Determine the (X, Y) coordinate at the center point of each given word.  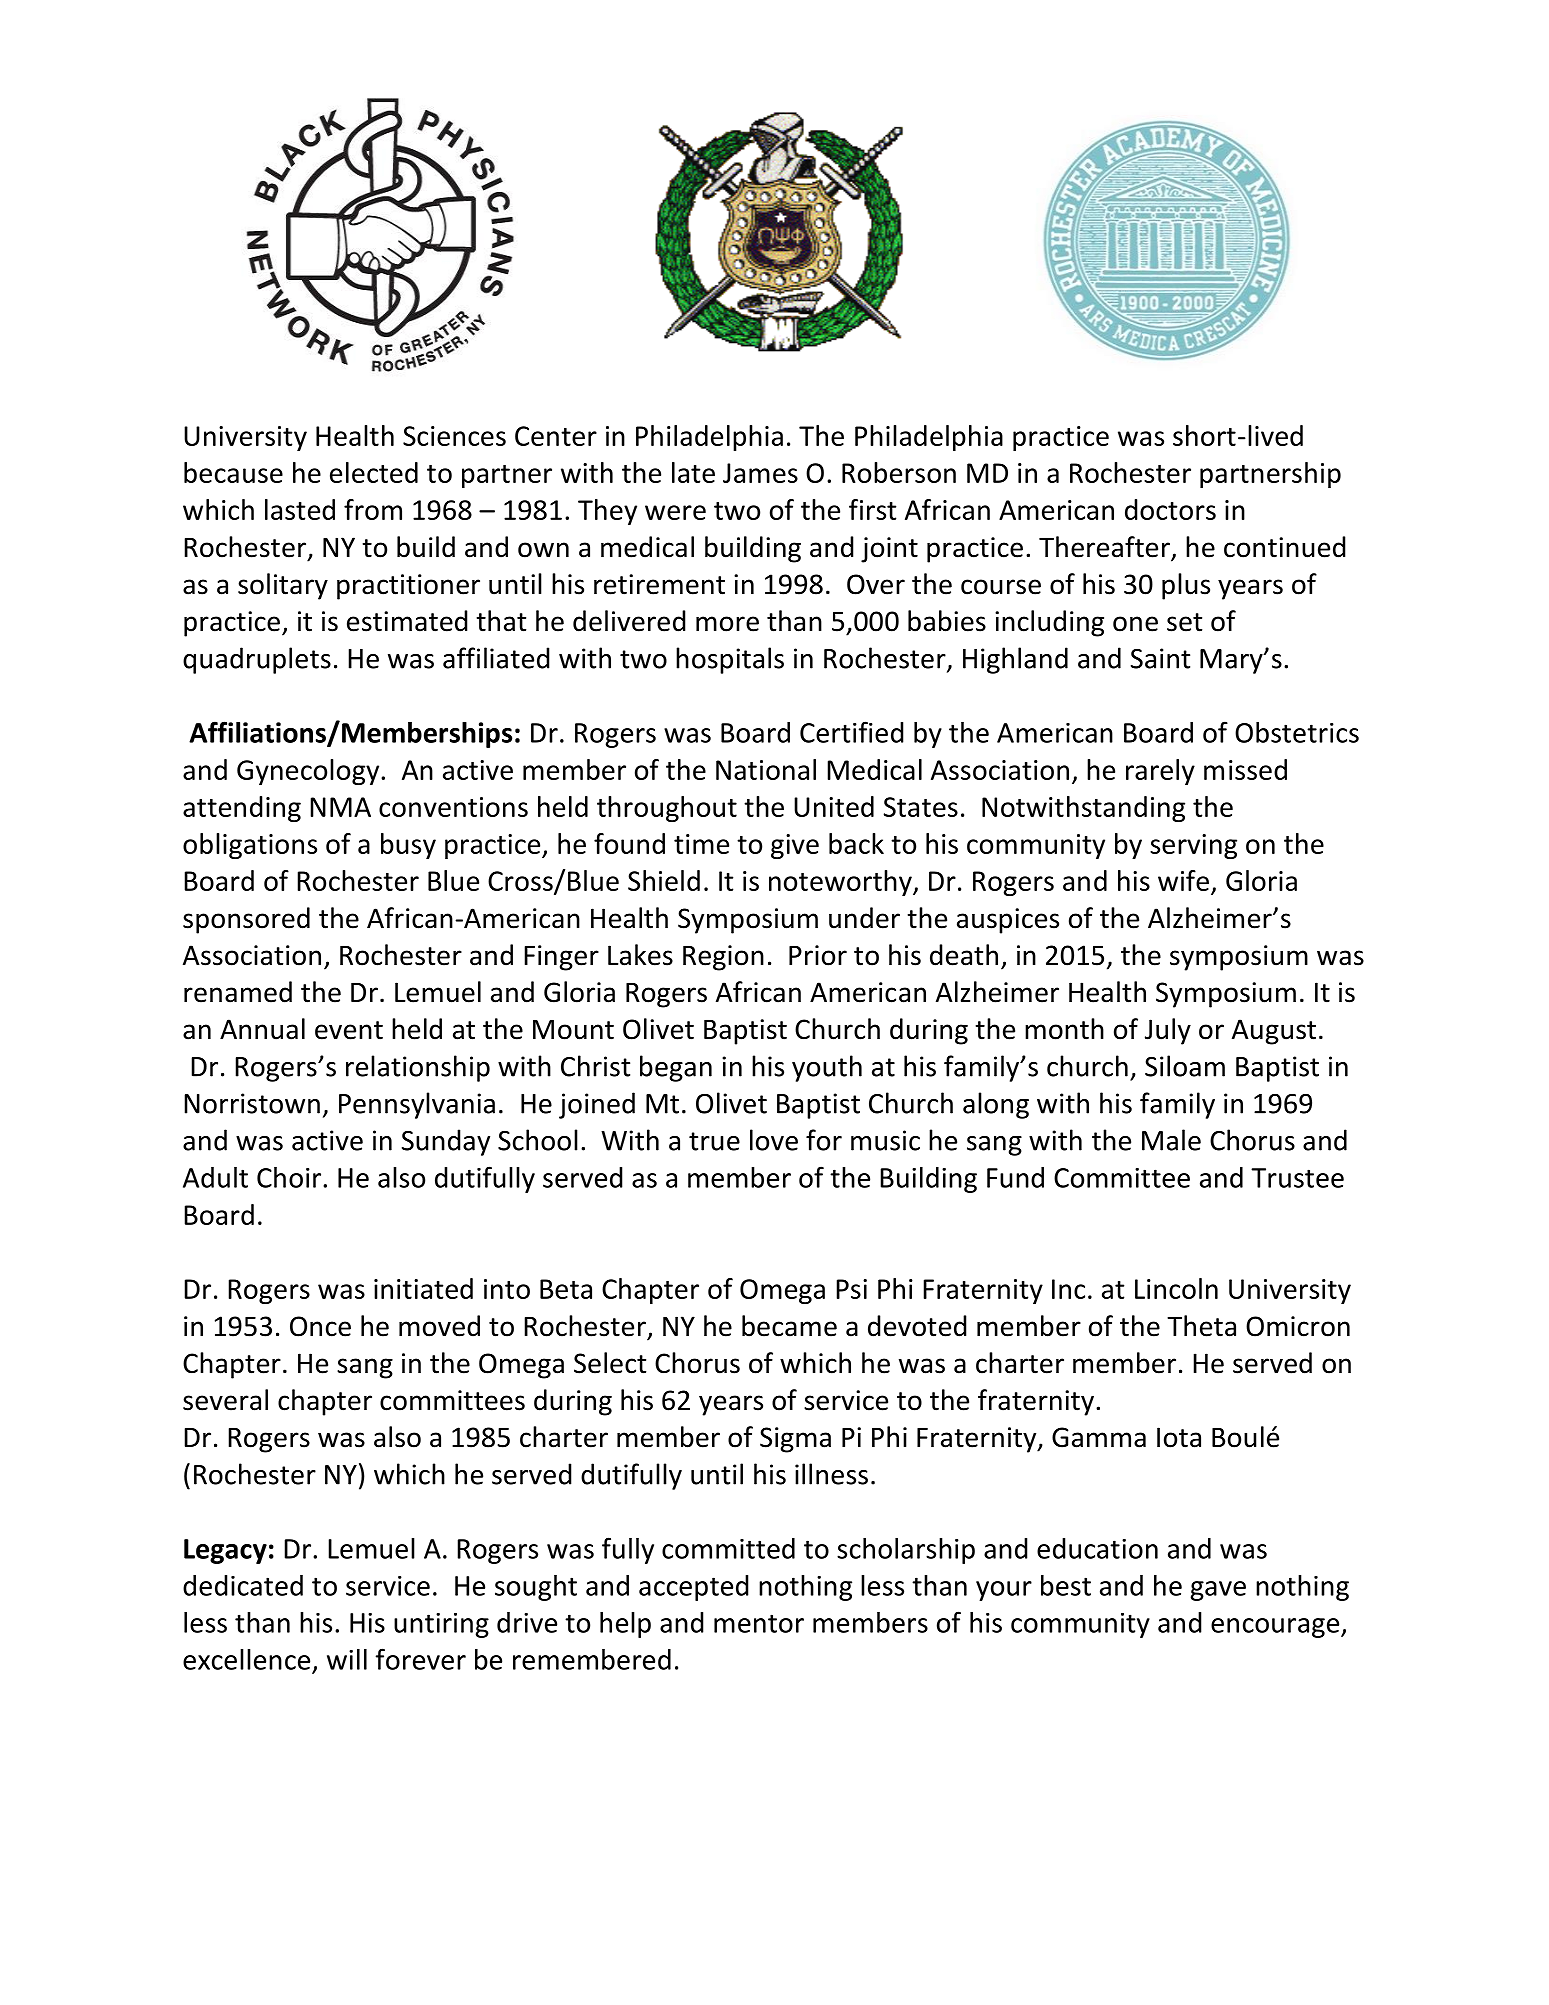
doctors (1170, 509)
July (1168, 1031)
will (347, 1659)
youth (827, 1068)
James (760, 473)
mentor (759, 1623)
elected (374, 472)
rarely (1160, 772)
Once (320, 1326)
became (789, 1326)
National (766, 769)
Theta (1201, 1326)
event (349, 1030)
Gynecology (309, 772)
